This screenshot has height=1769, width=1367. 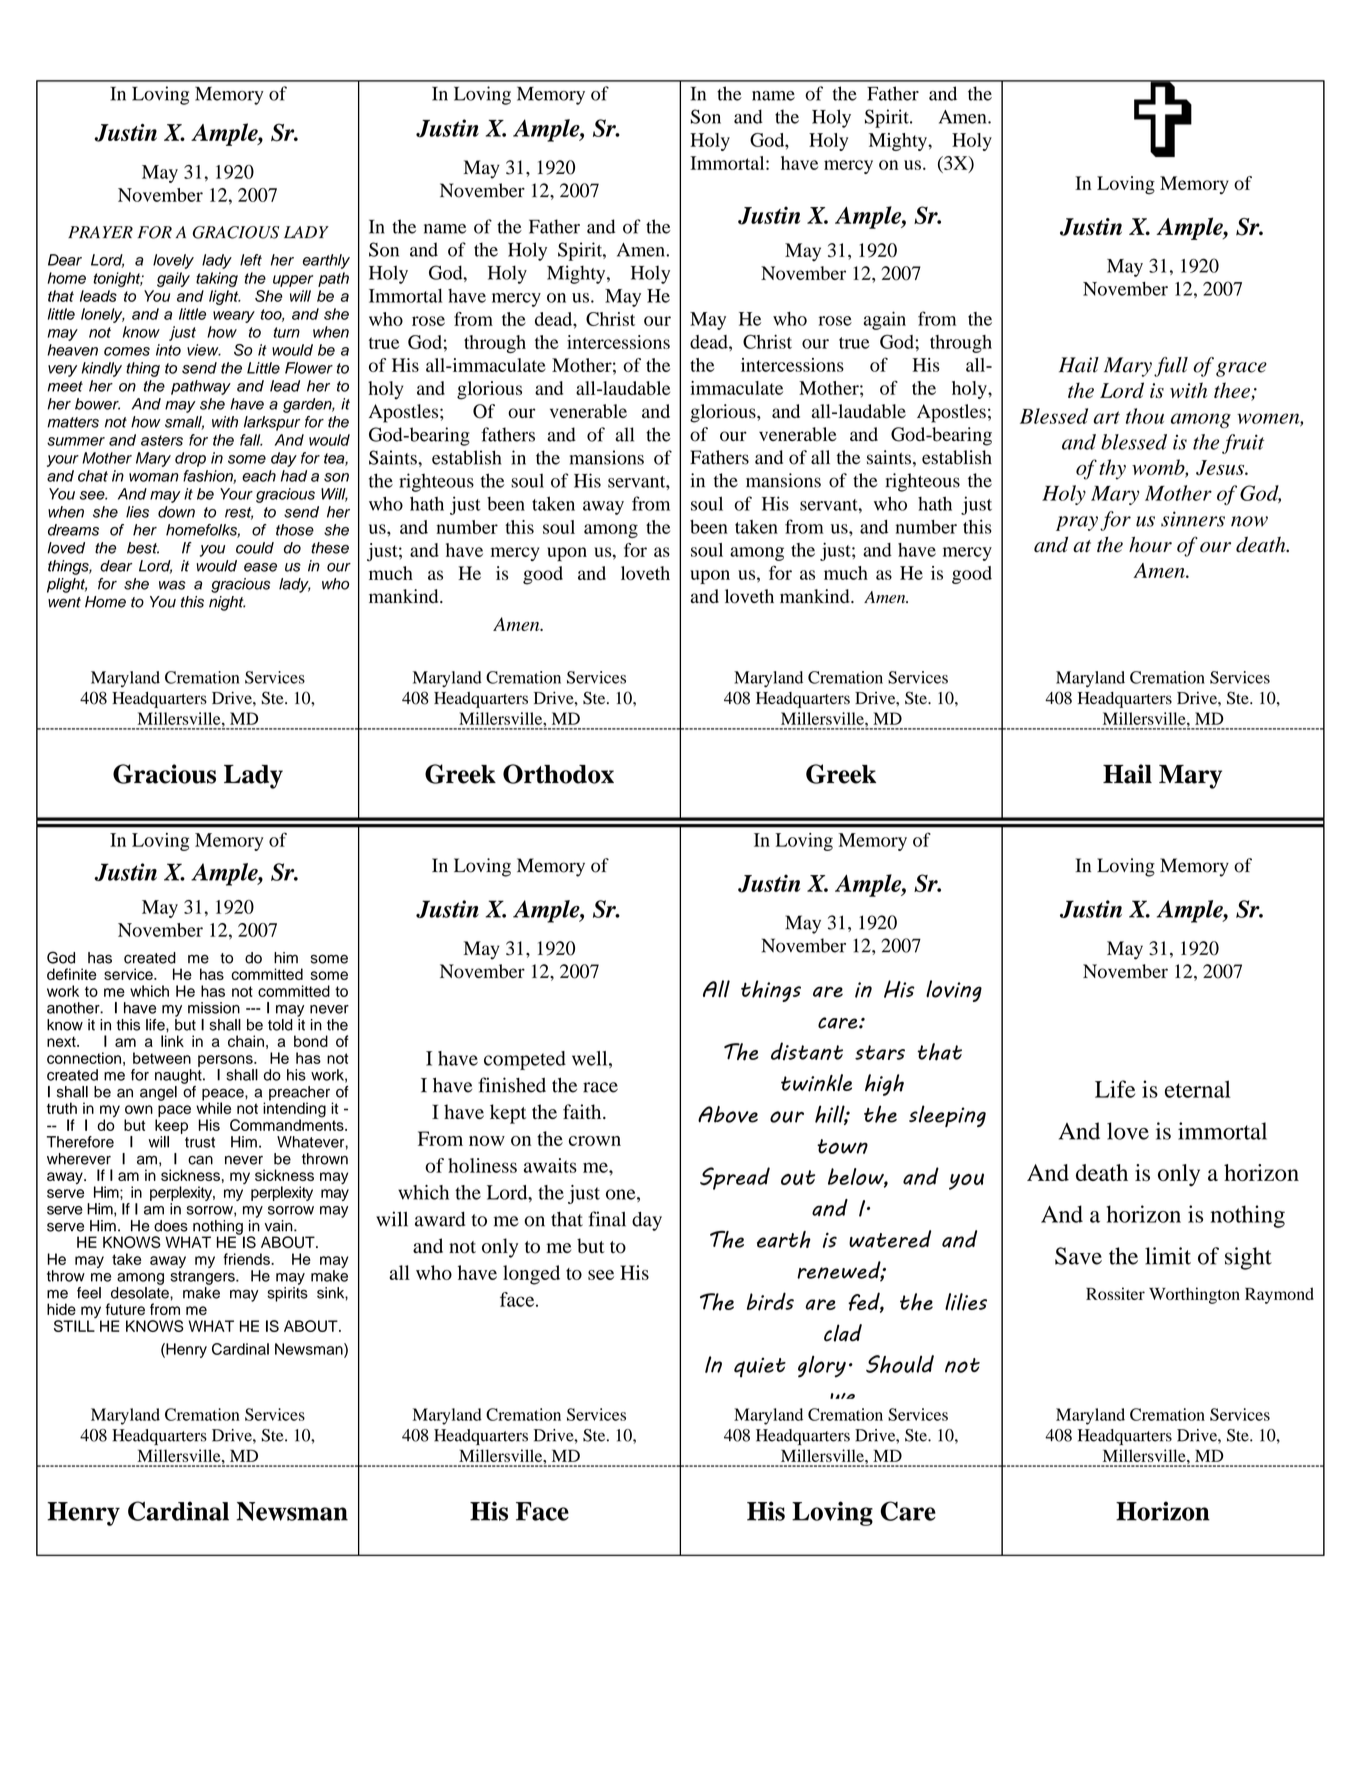 What do you see at coordinates (558, 774) in the screenshot?
I see `Orthodox` at bounding box center [558, 774].
